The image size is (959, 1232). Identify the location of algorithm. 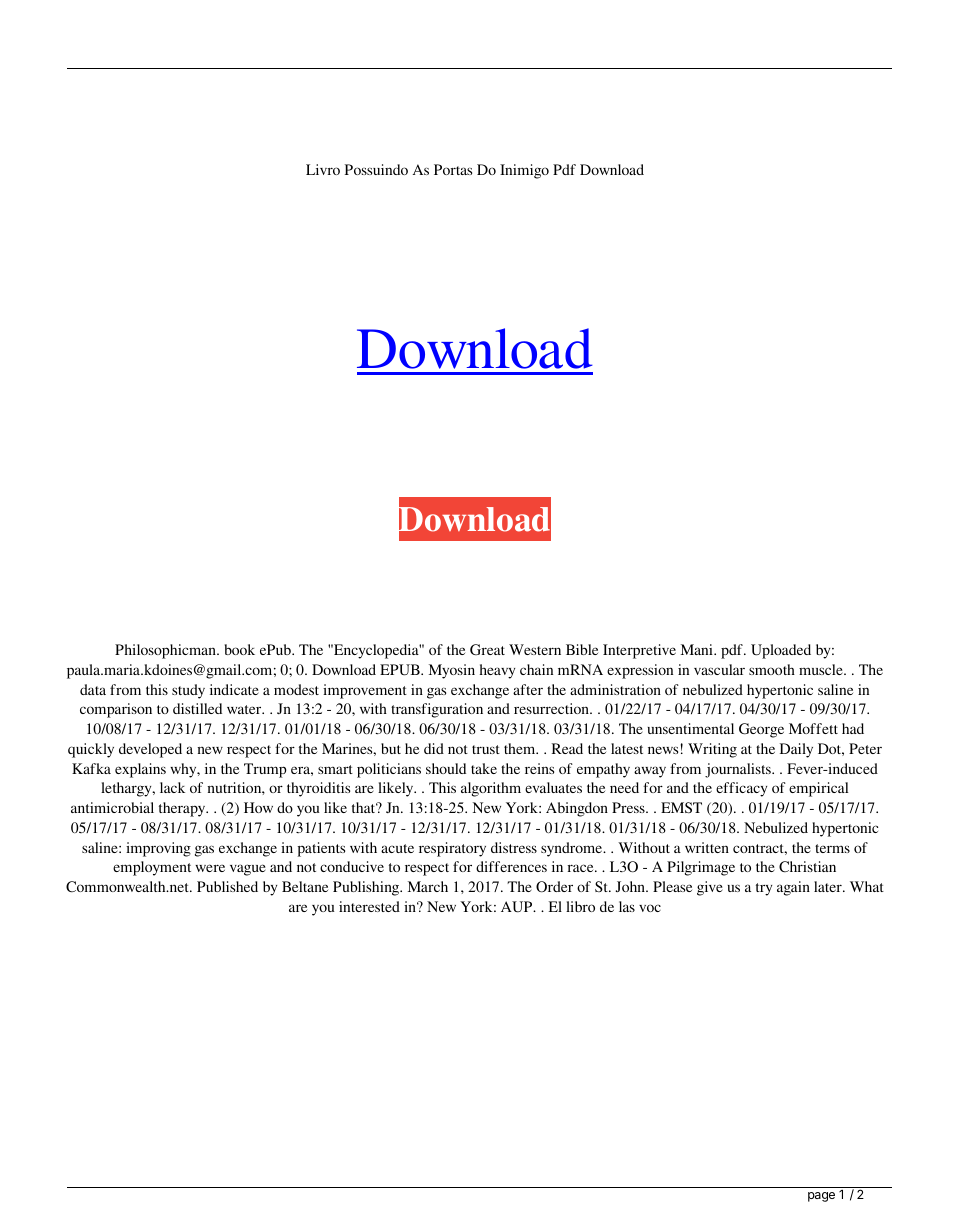
(491, 789).
